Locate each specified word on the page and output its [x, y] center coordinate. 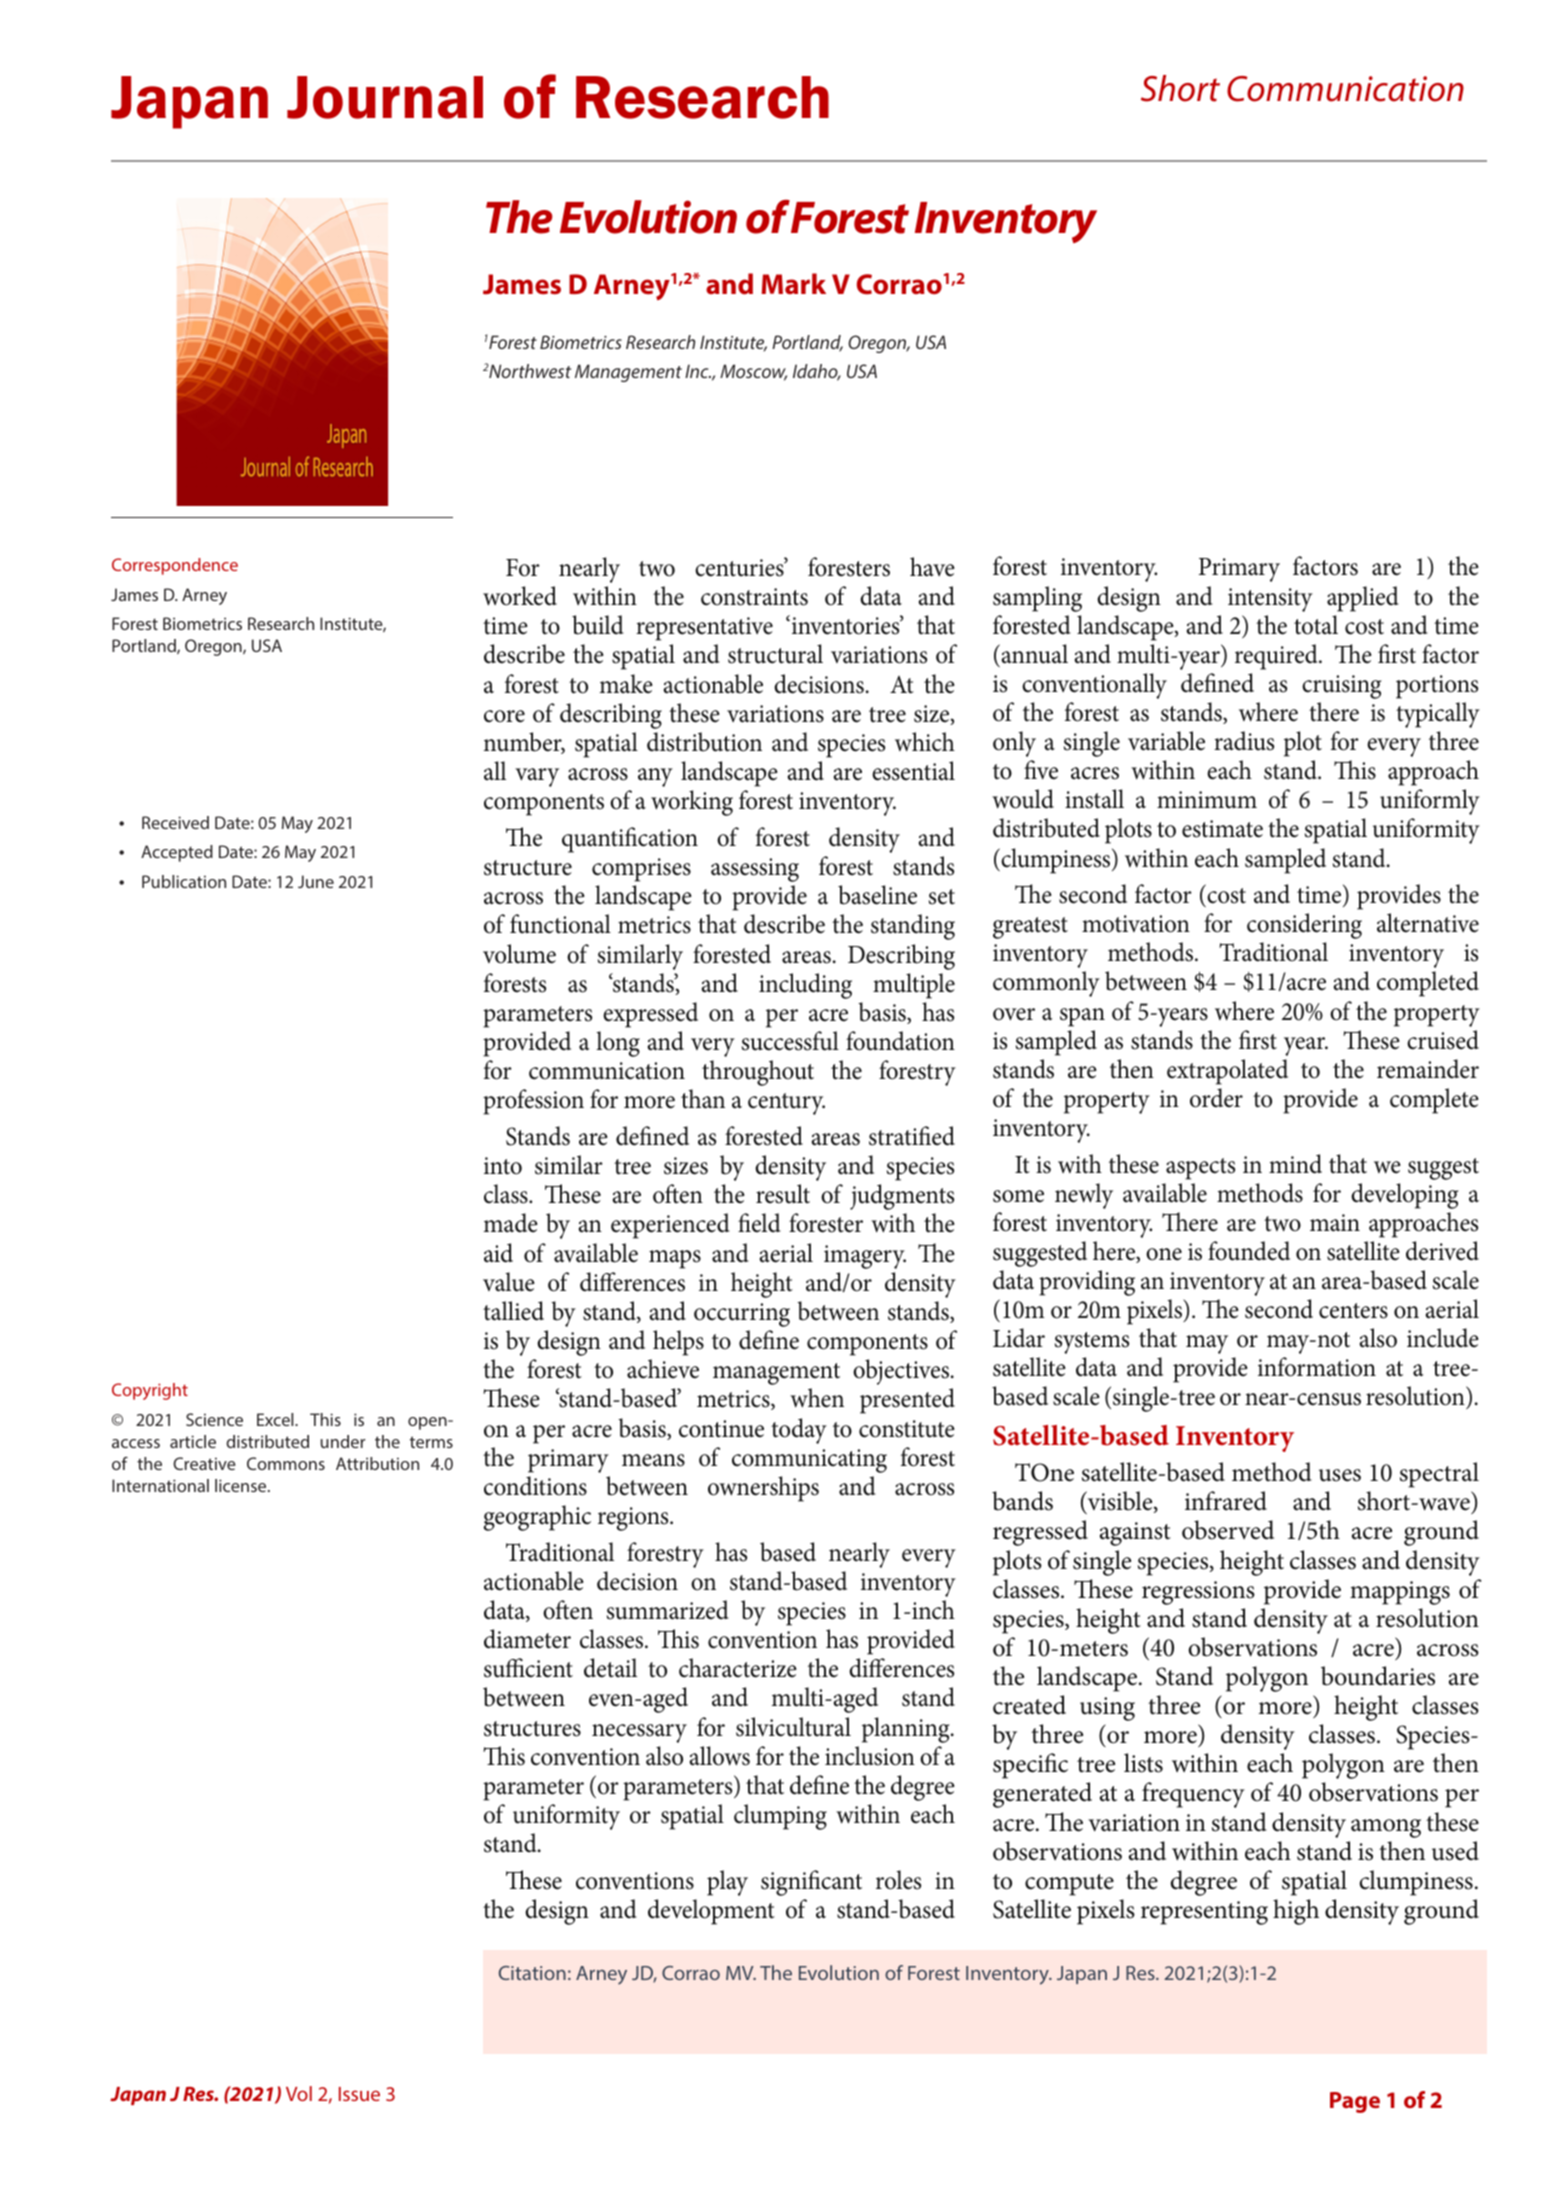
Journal [385, 97]
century [786, 1104]
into [503, 1166]
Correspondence [175, 566]
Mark [794, 283]
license [242, 1485]
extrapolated [1227, 1072]
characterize [738, 1668]
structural [775, 654]
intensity [1270, 600]
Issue [359, 2094]
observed [1228, 1530]
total [1316, 625]
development [711, 1912]
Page [1355, 2102]
